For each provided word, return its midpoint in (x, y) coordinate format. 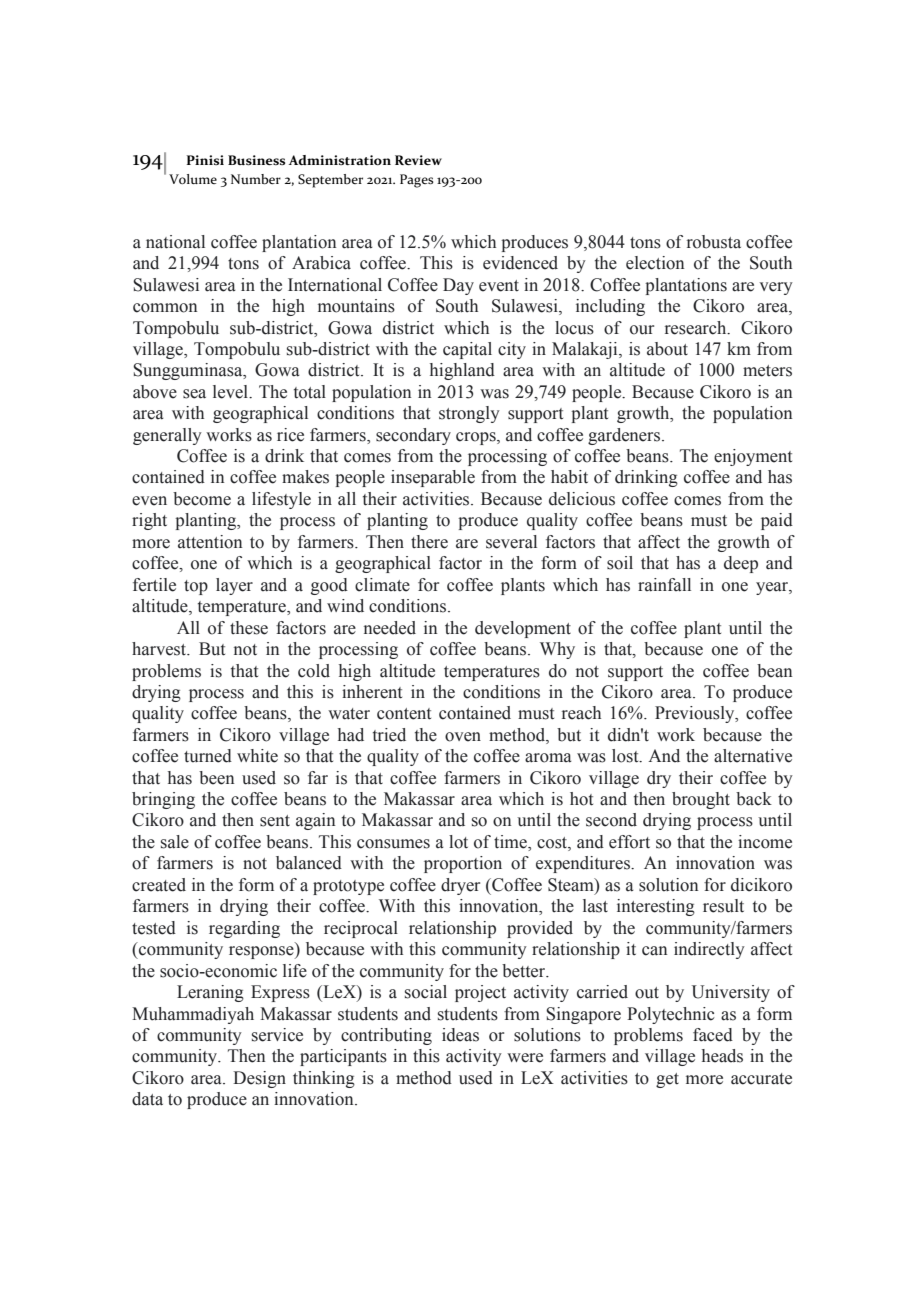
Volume (193, 179)
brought (701, 800)
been (216, 778)
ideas (460, 1035)
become (202, 499)
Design (259, 1079)
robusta (714, 242)
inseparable (433, 478)
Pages (417, 181)
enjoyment (753, 457)
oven (463, 737)
